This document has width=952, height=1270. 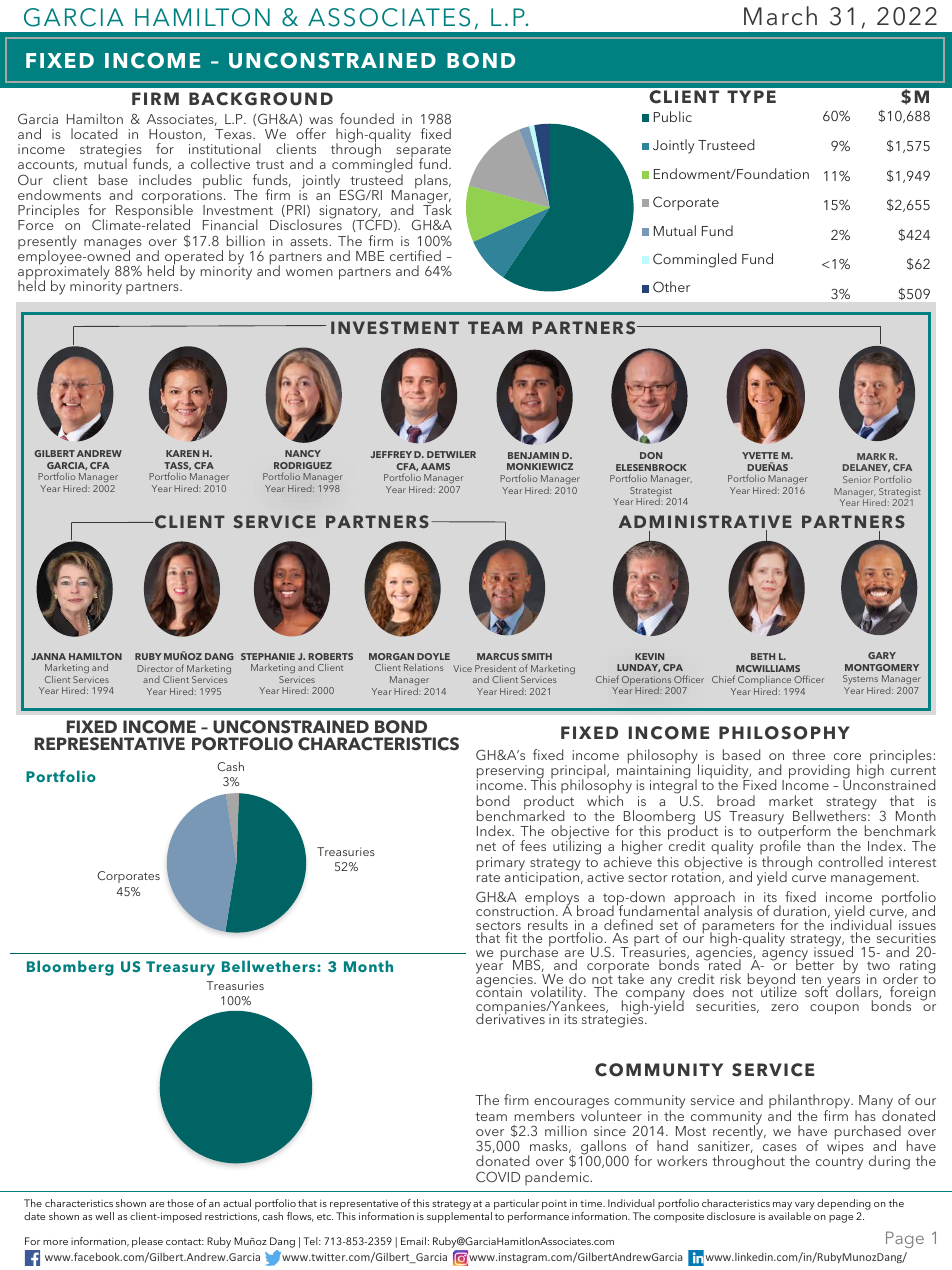 I want to click on certified, so click(x=415, y=255).
